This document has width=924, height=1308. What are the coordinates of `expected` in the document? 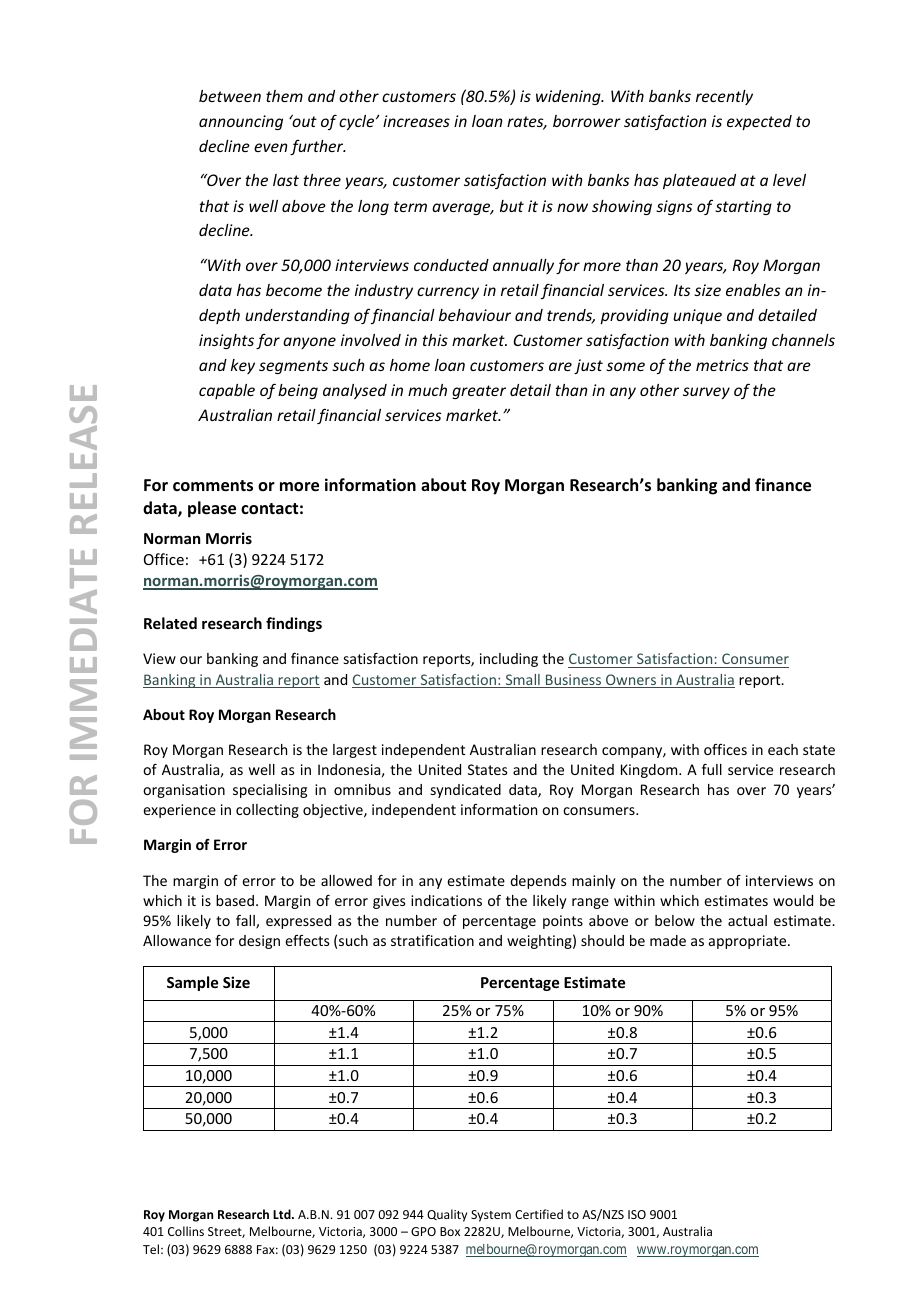 It's located at (759, 122).
